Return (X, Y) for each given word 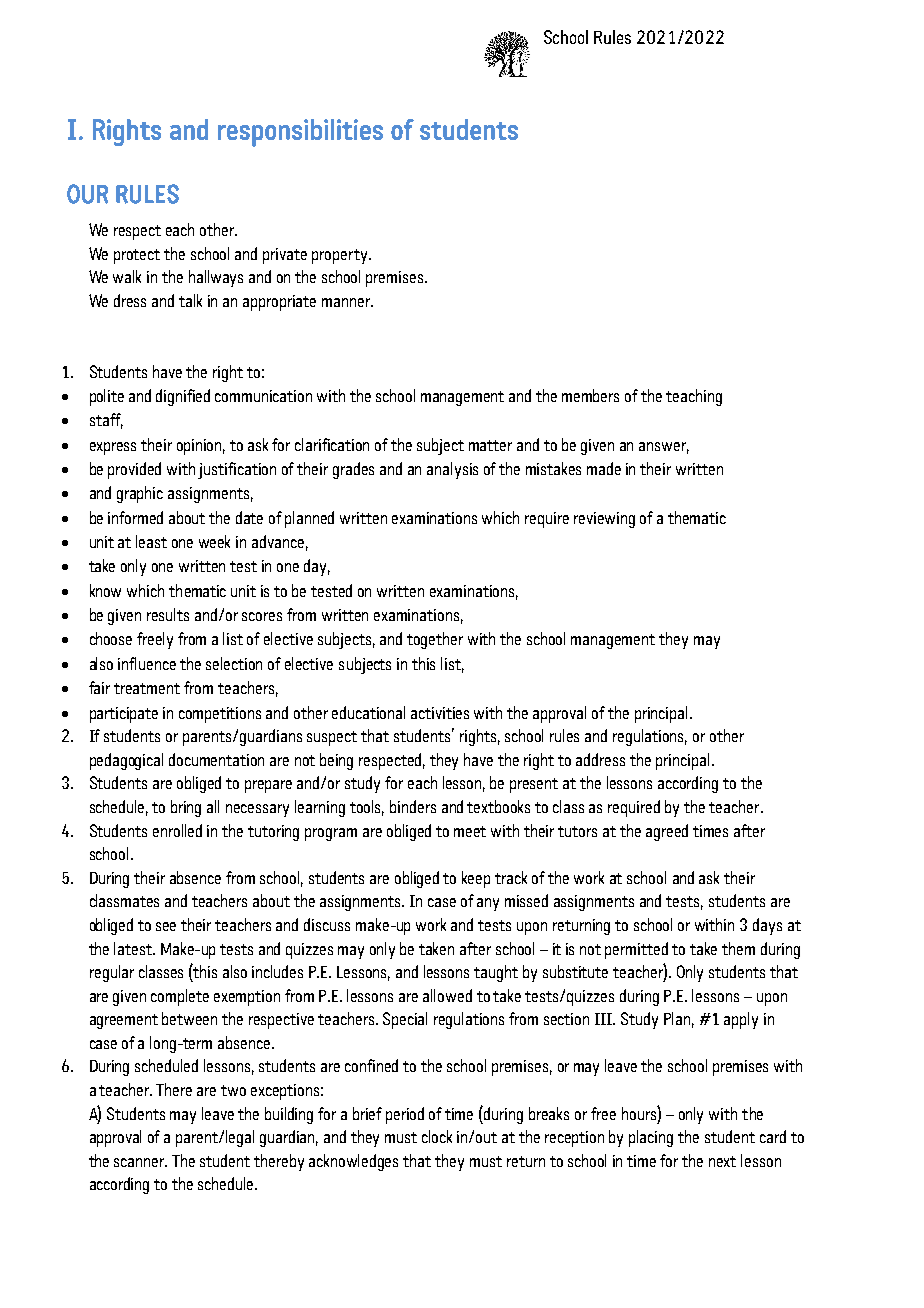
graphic (140, 494)
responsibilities (300, 133)
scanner (140, 1162)
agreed (667, 832)
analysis (452, 470)
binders (413, 806)
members (590, 395)
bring (186, 808)
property (341, 256)
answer (664, 448)
